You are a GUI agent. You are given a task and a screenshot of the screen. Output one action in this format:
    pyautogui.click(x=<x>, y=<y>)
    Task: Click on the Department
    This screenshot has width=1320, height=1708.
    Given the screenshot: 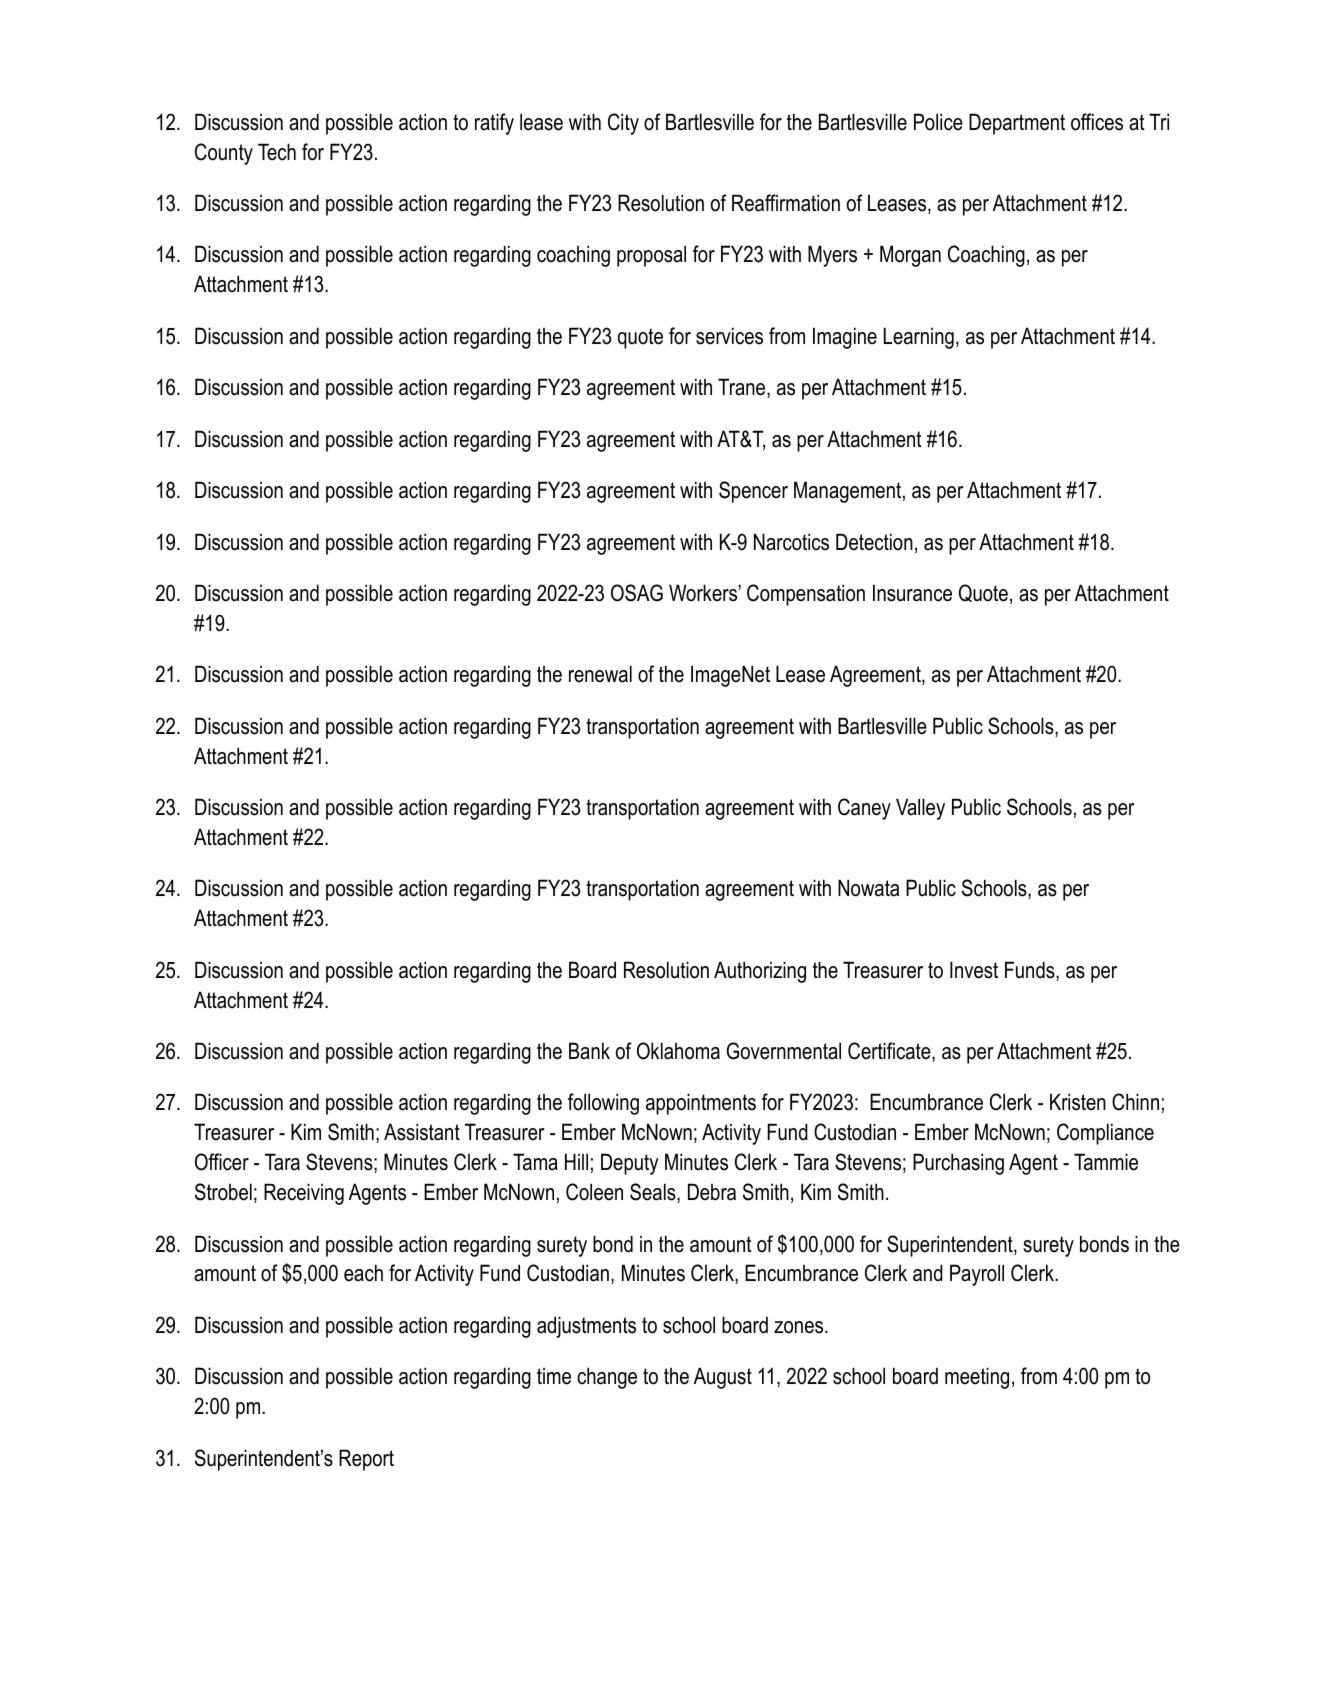 What is the action you would take?
    pyautogui.click(x=1017, y=124)
